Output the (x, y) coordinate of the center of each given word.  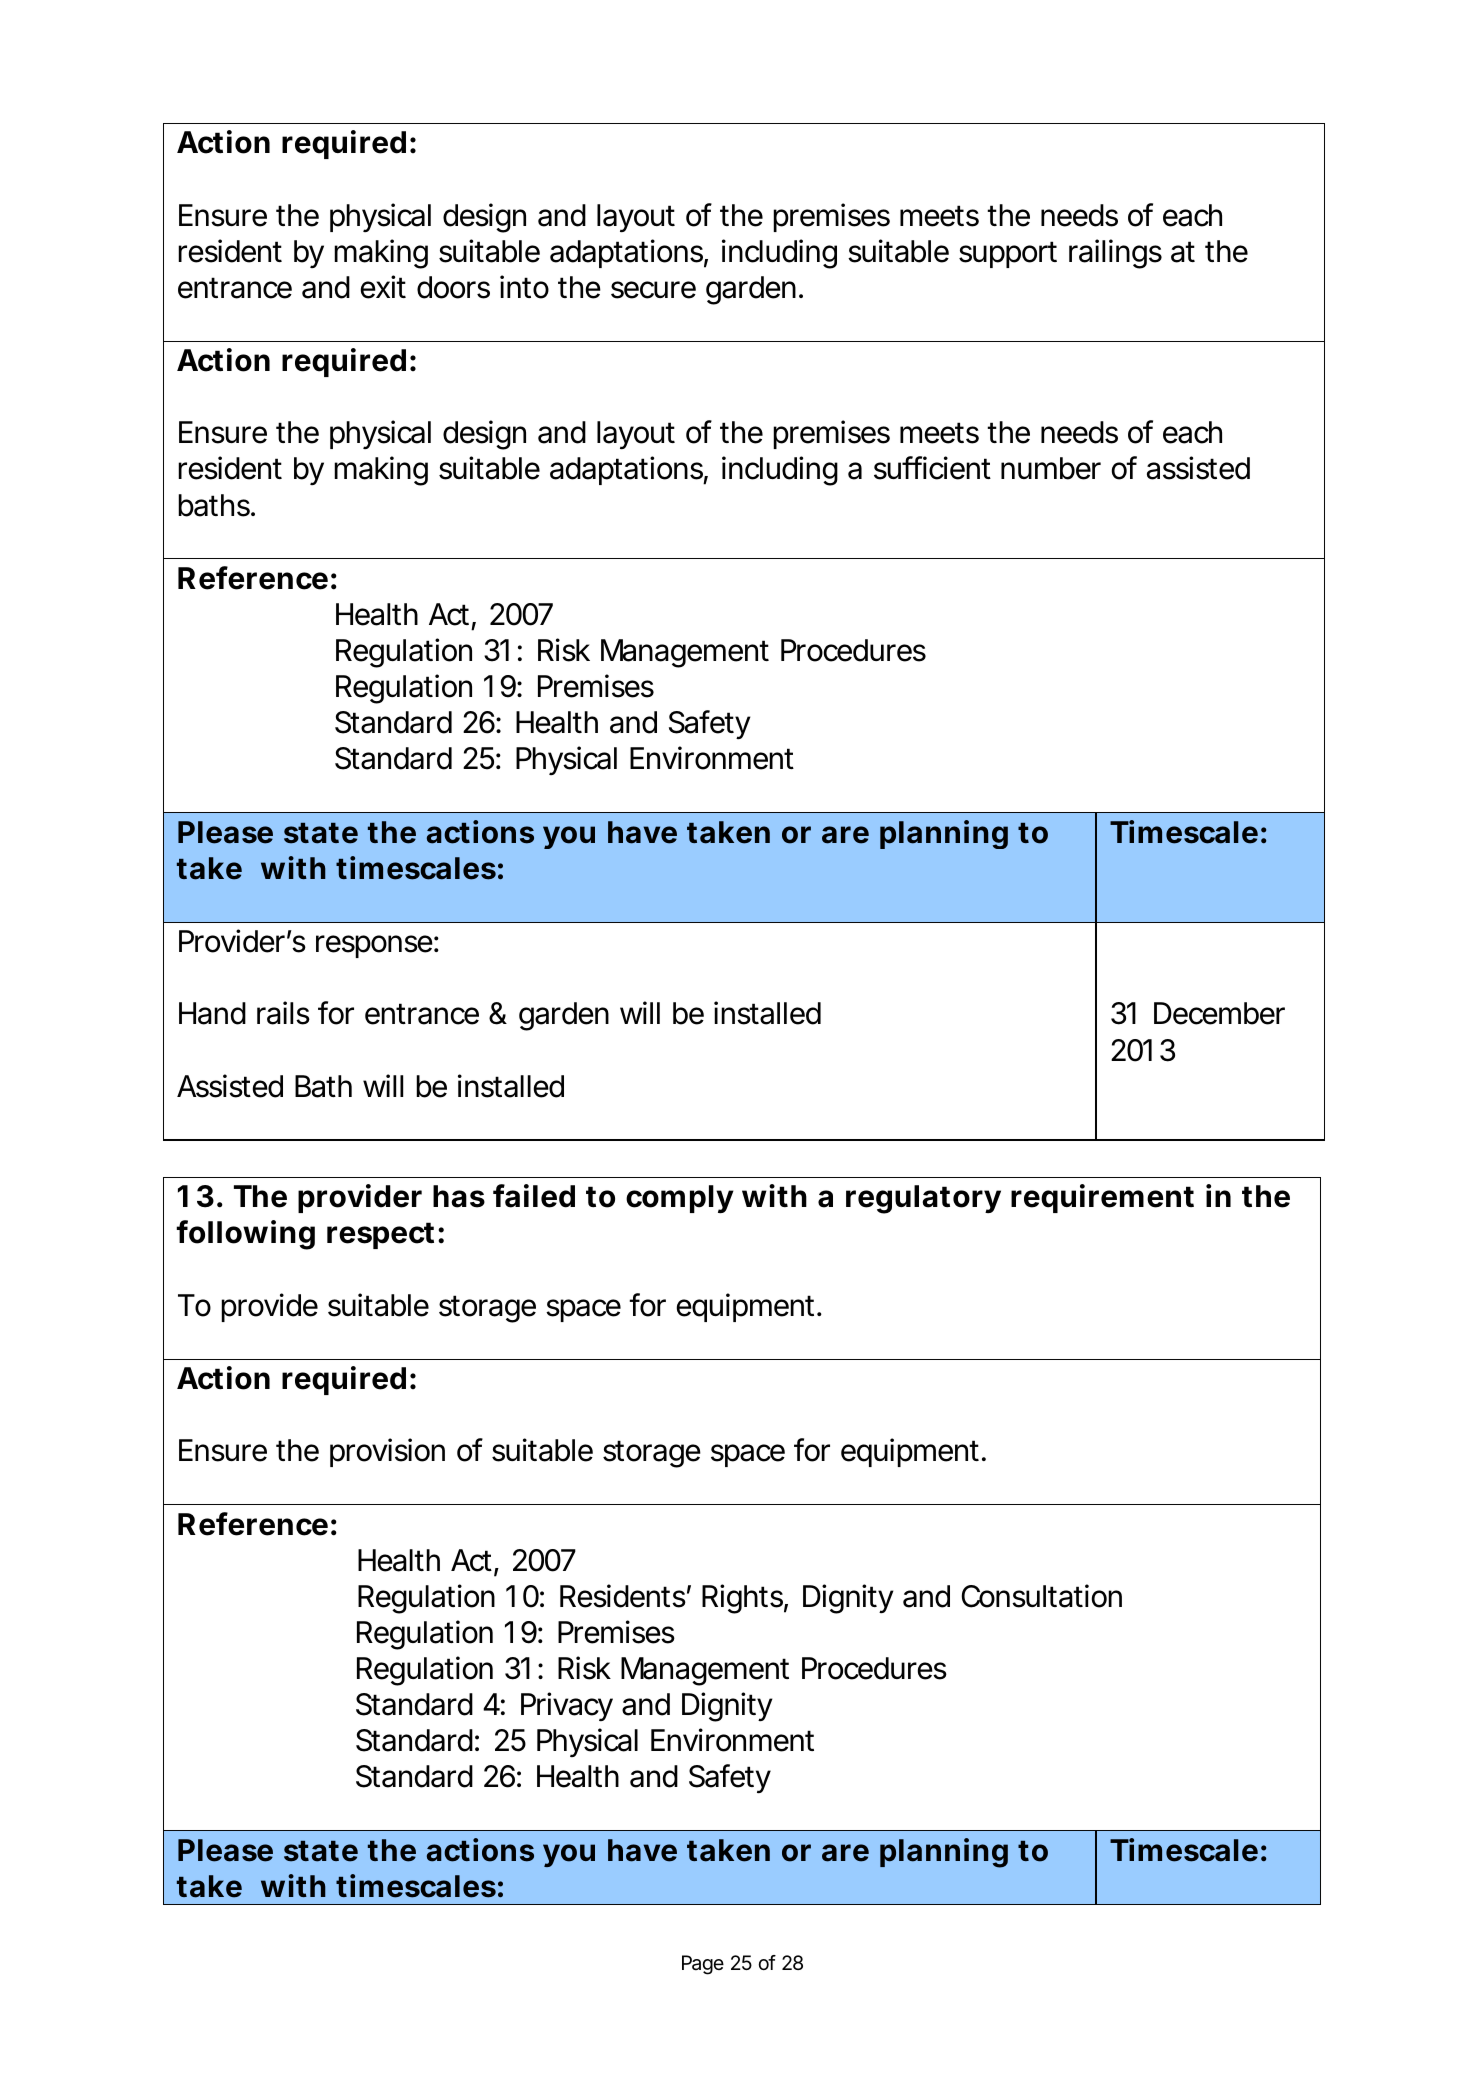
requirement (1102, 1198)
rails (283, 1013)
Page (703, 1965)
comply (680, 1199)
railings (1115, 254)
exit (383, 287)
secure (653, 290)
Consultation (1042, 1596)
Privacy (567, 1706)
